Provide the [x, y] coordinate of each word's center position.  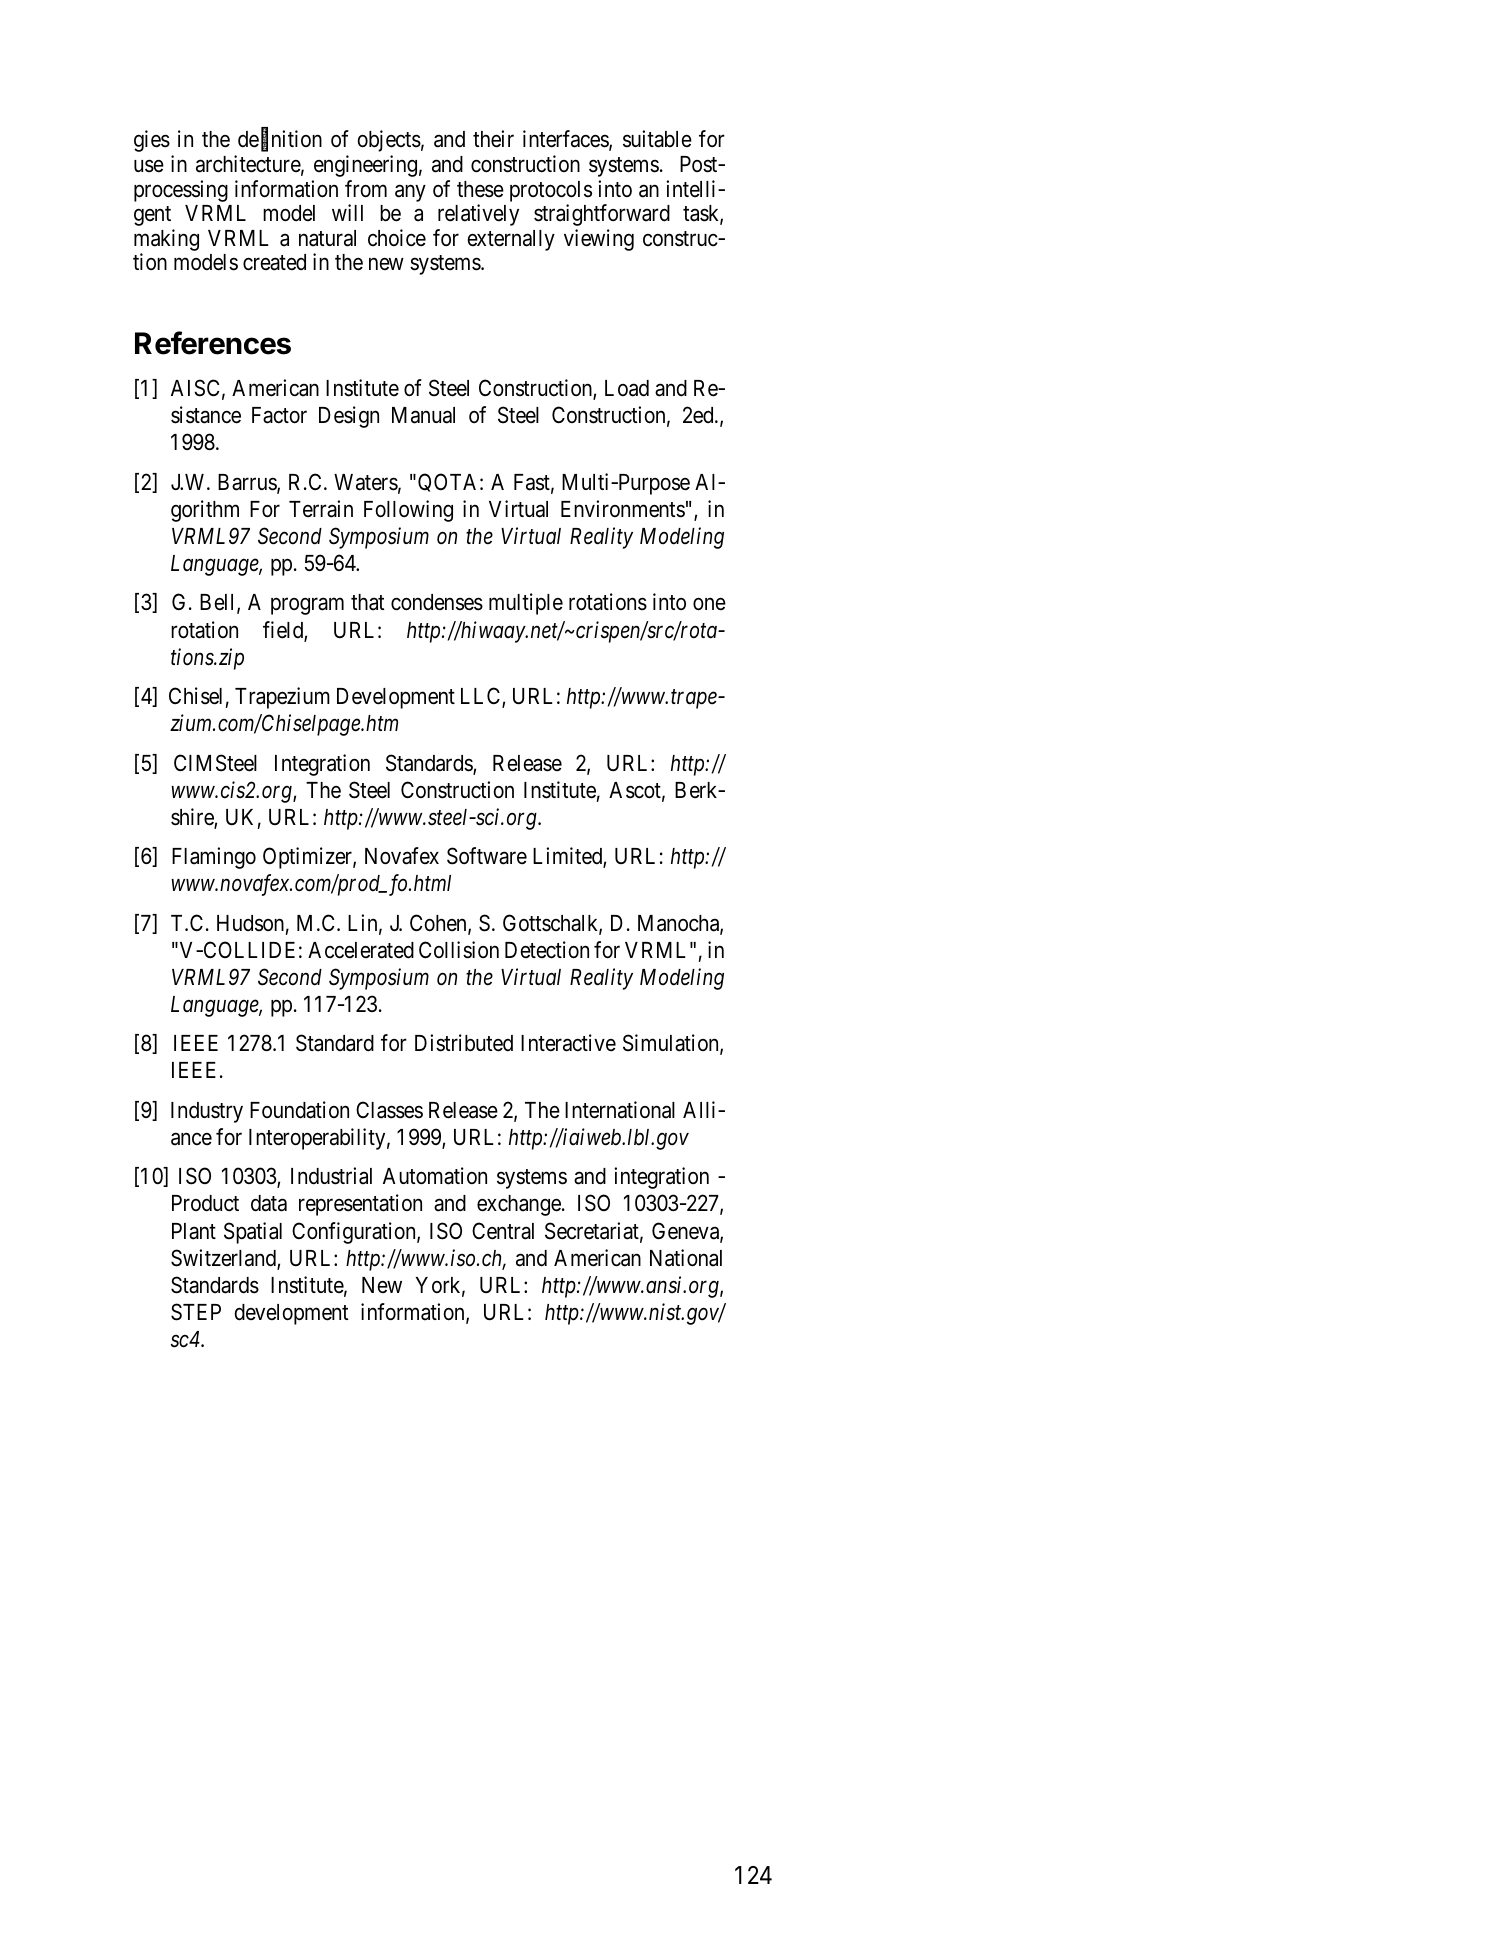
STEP [196, 1312]
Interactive [568, 1043]
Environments [623, 509]
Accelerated [361, 950]
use [149, 166]
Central [503, 1231]
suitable [657, 139]
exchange [519, 1205]
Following [408, 511]
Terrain [321, 509]
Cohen [439, 924]
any [410, 193]
